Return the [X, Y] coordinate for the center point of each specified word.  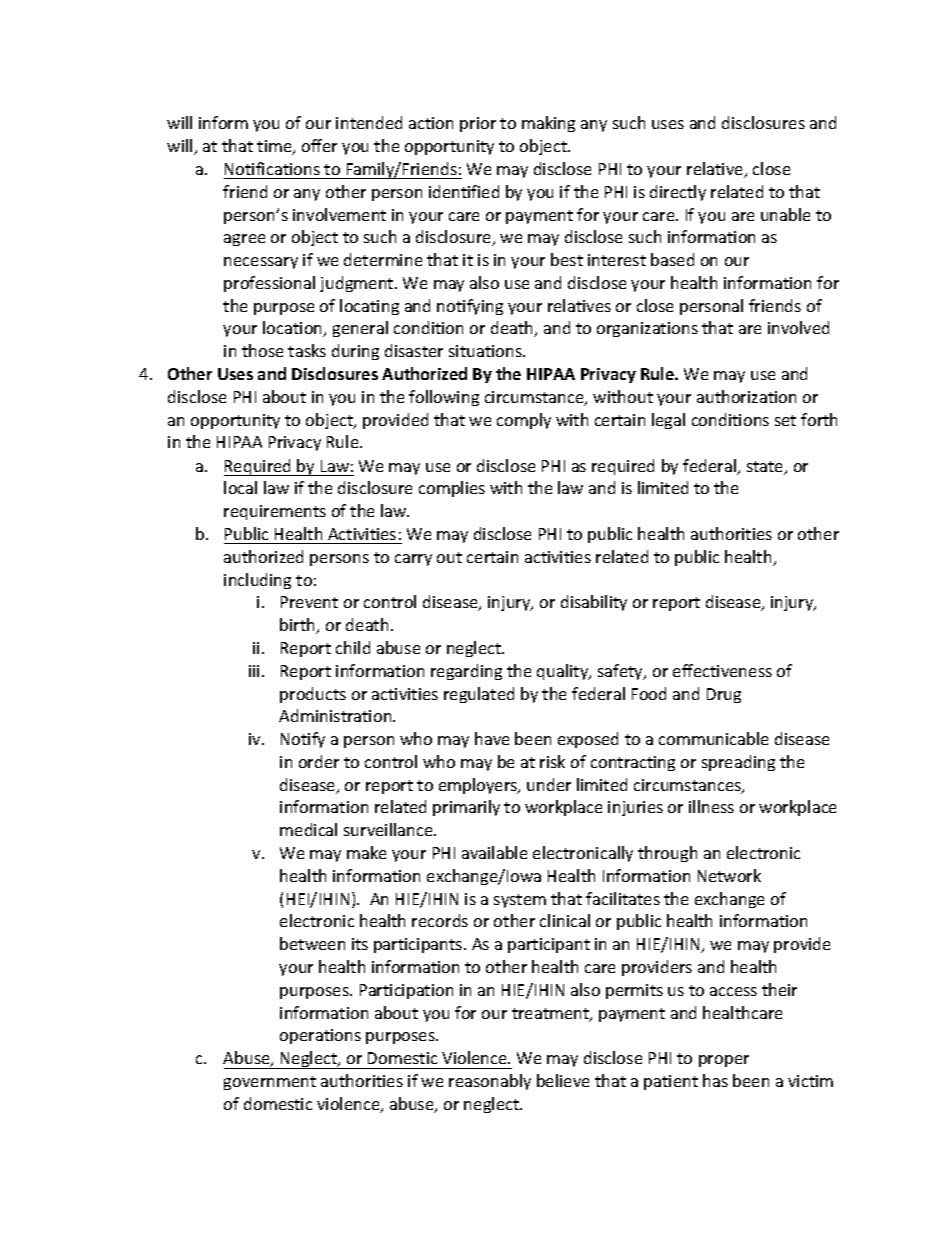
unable [785, 214]
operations [320, 1036]
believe [563, 1080]
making [548, 124]
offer [319, 145]
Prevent [309, 602]
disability [594, 603]
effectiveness [722, 670]
